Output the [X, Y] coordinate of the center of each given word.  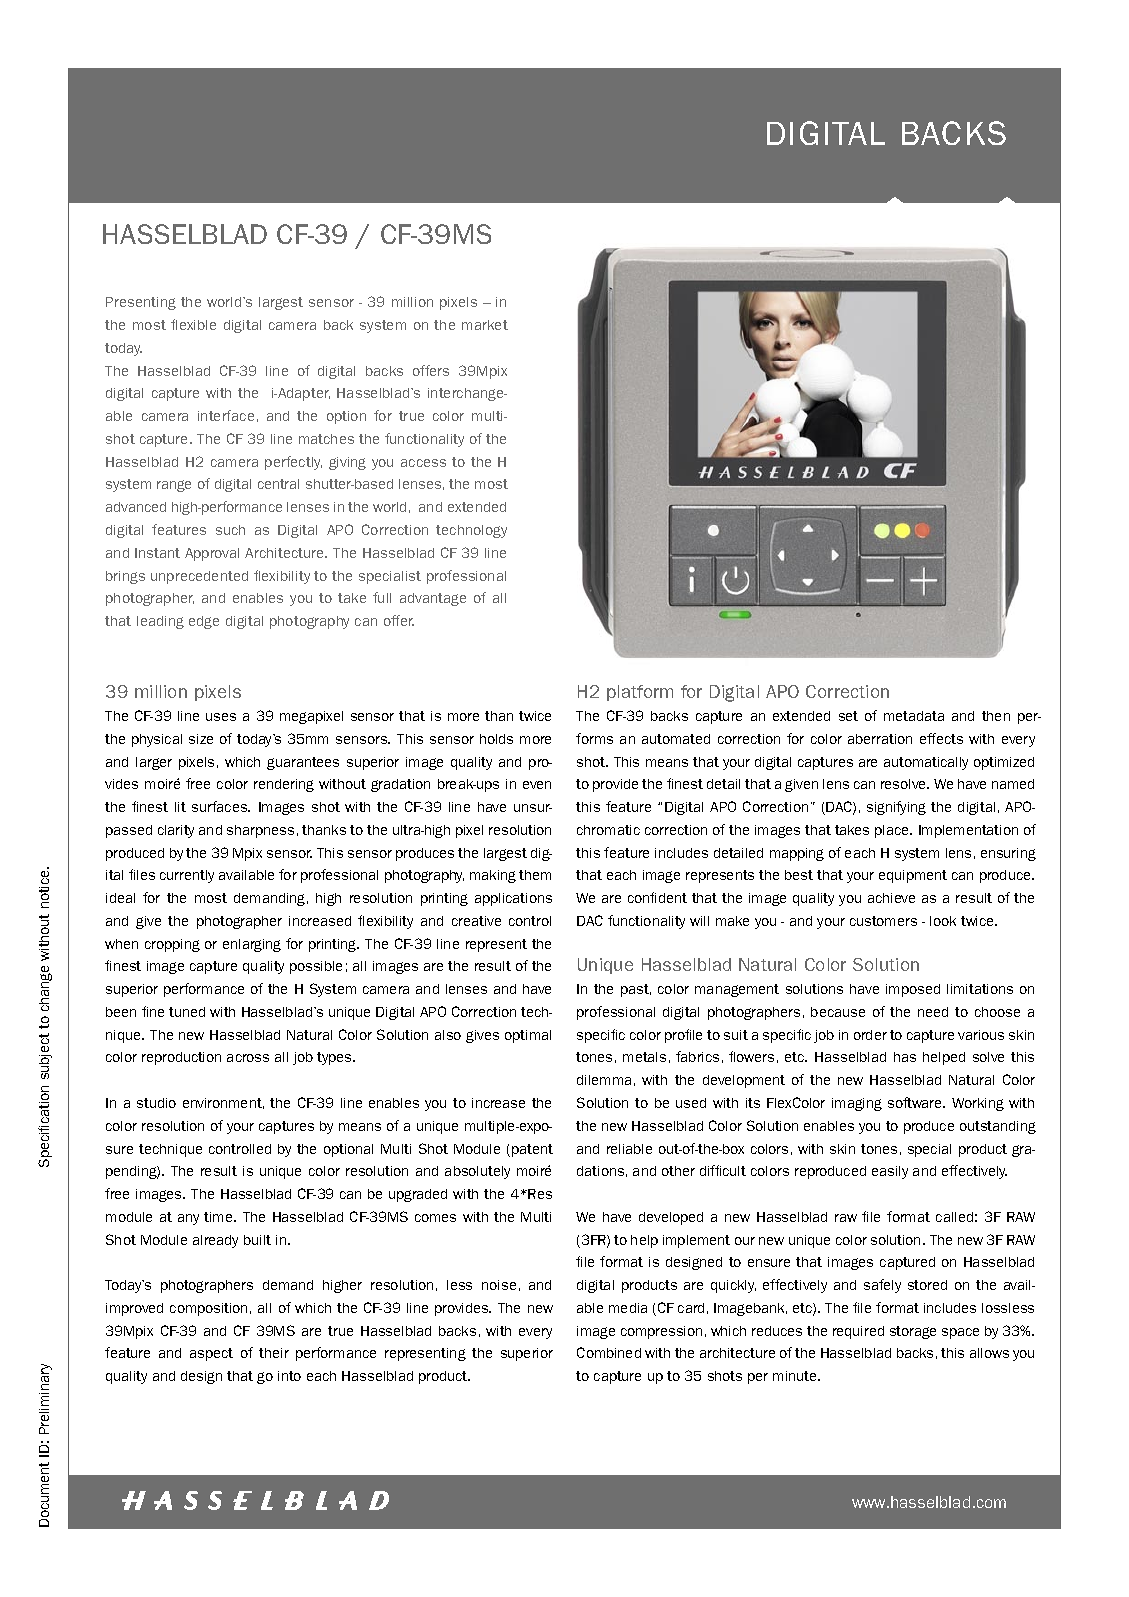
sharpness [260, 831]
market [485, 325]
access [423, 463]
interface [226, 415]
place [893, 831]
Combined [609, 1352]
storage [913, 1332]
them [535, 875]
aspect [211, 1354]
